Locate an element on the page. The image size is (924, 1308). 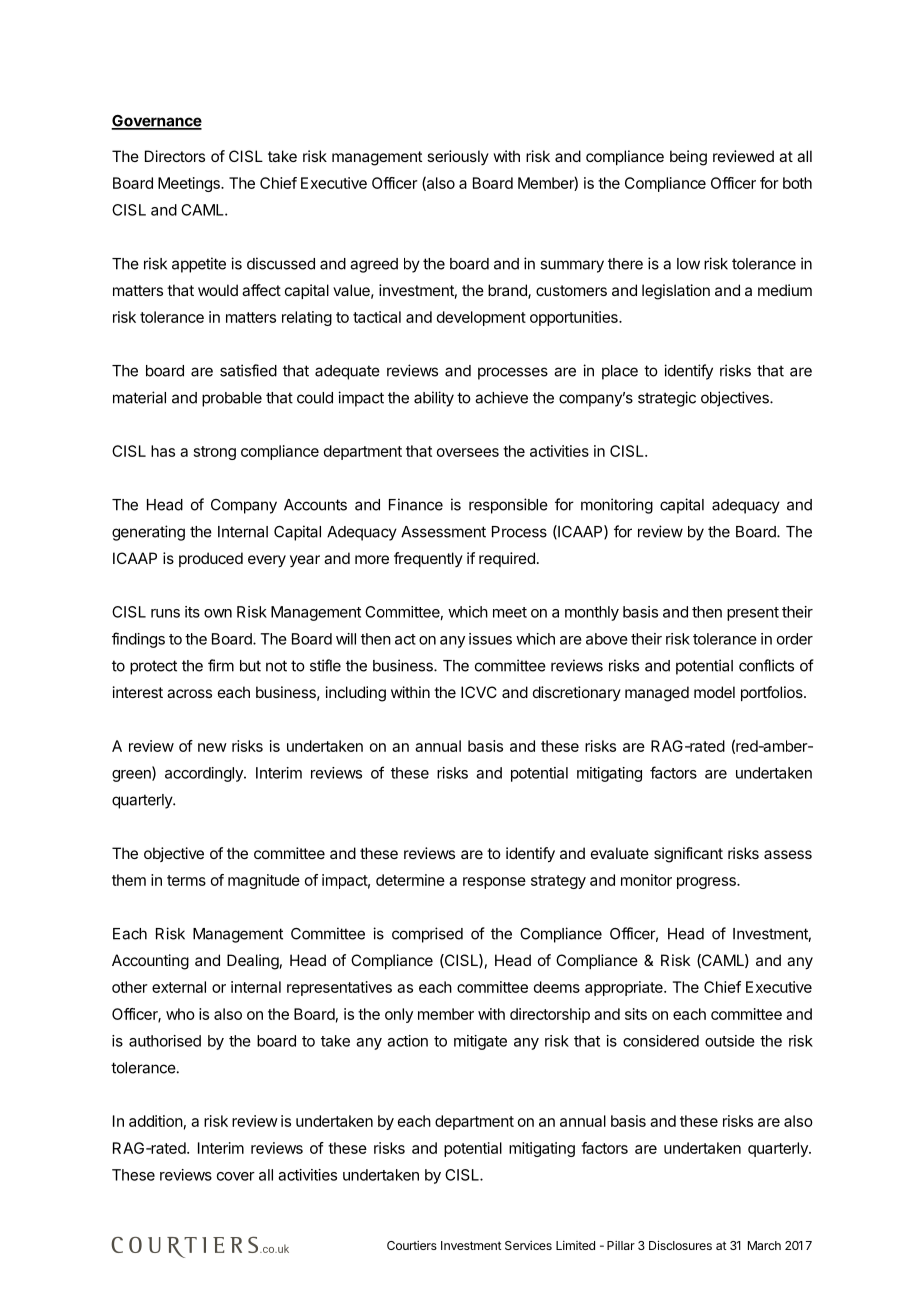
being is located at coordinates (688, 158).
